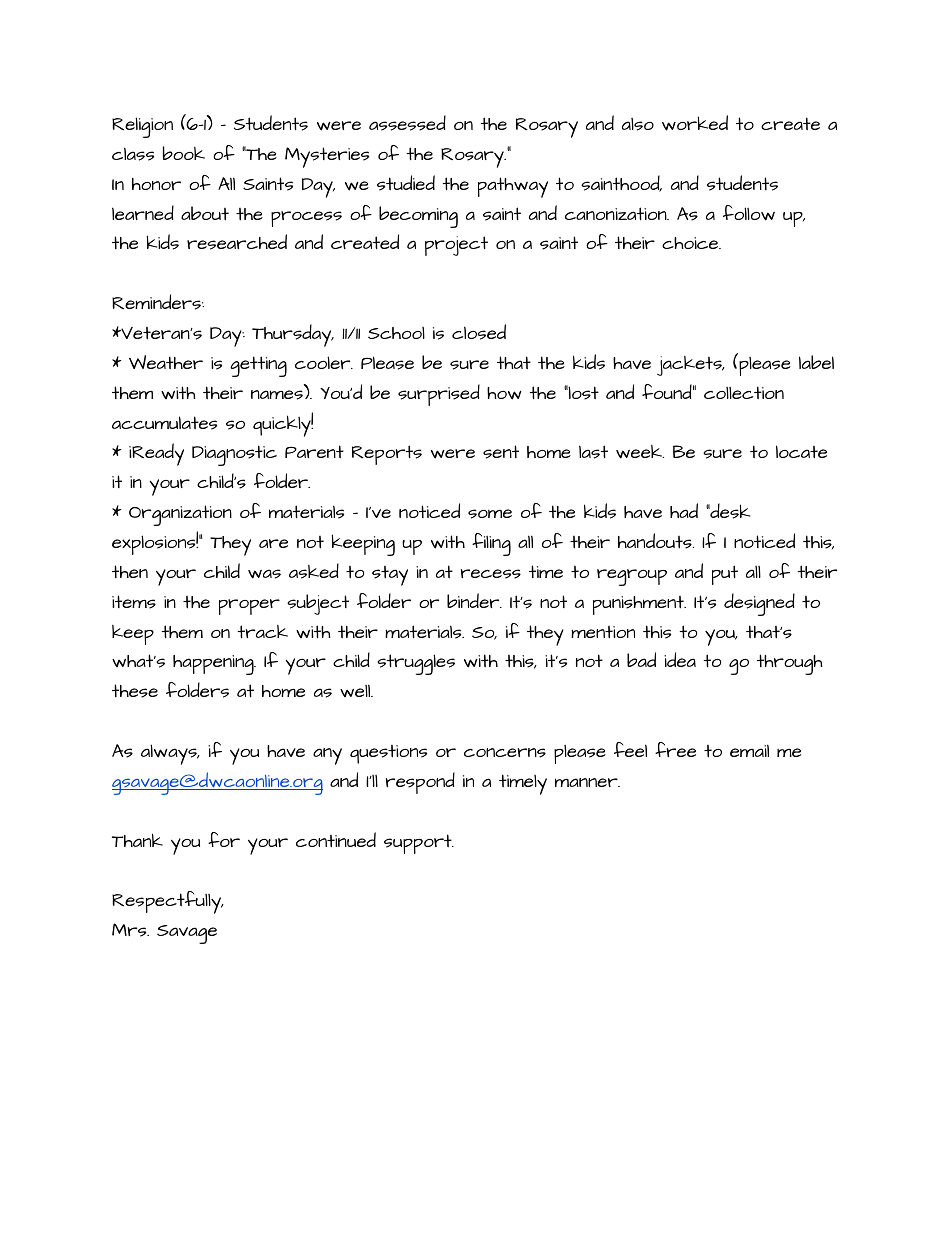 Image resolution: width=952 pixels, height=1233 pixels. What do you see at coordinates (490, 514) in the screenshot?
I see `some` at bounding box center [490, 514].
